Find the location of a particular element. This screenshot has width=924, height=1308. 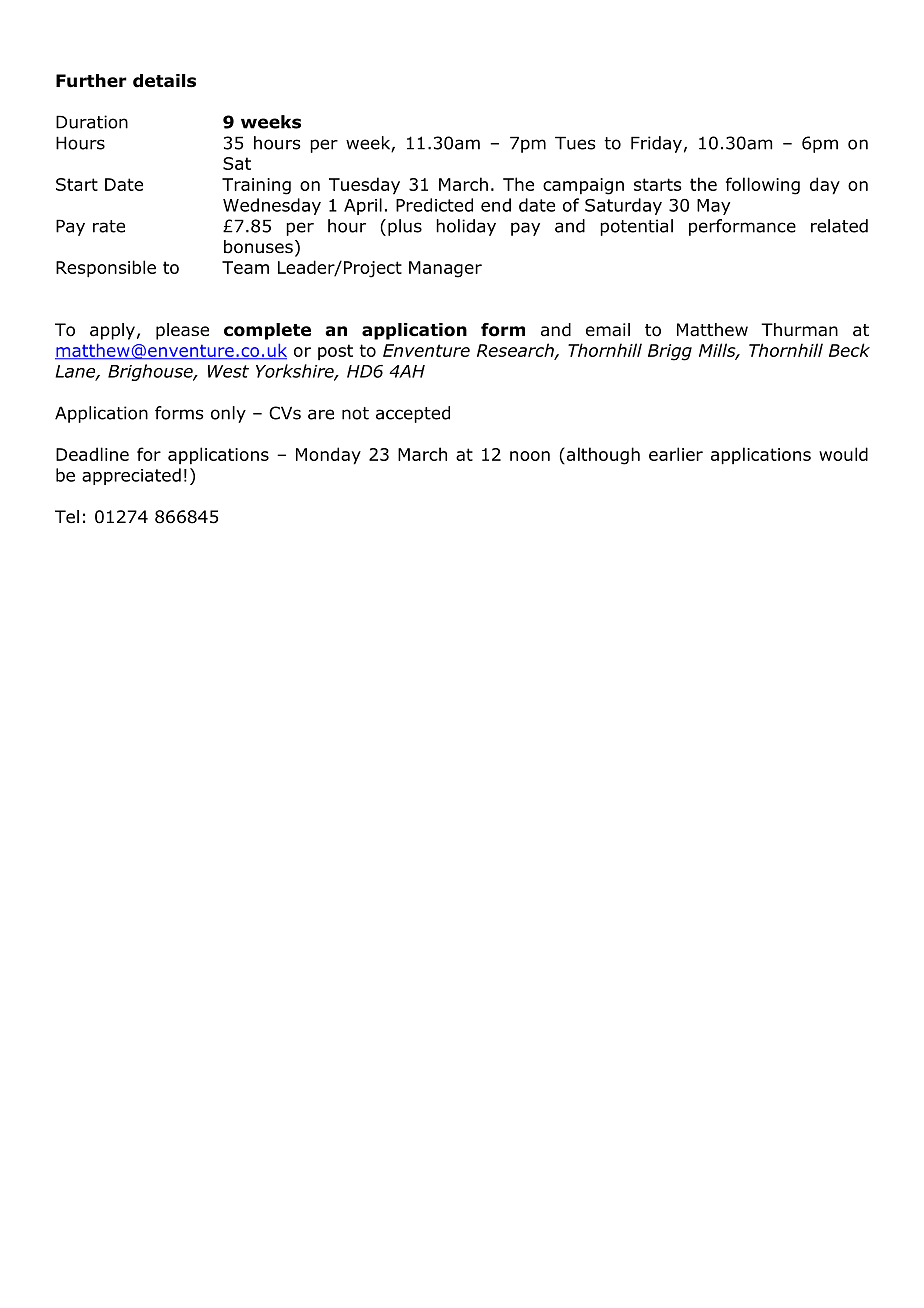

post is located at coordinates (335, 352).
